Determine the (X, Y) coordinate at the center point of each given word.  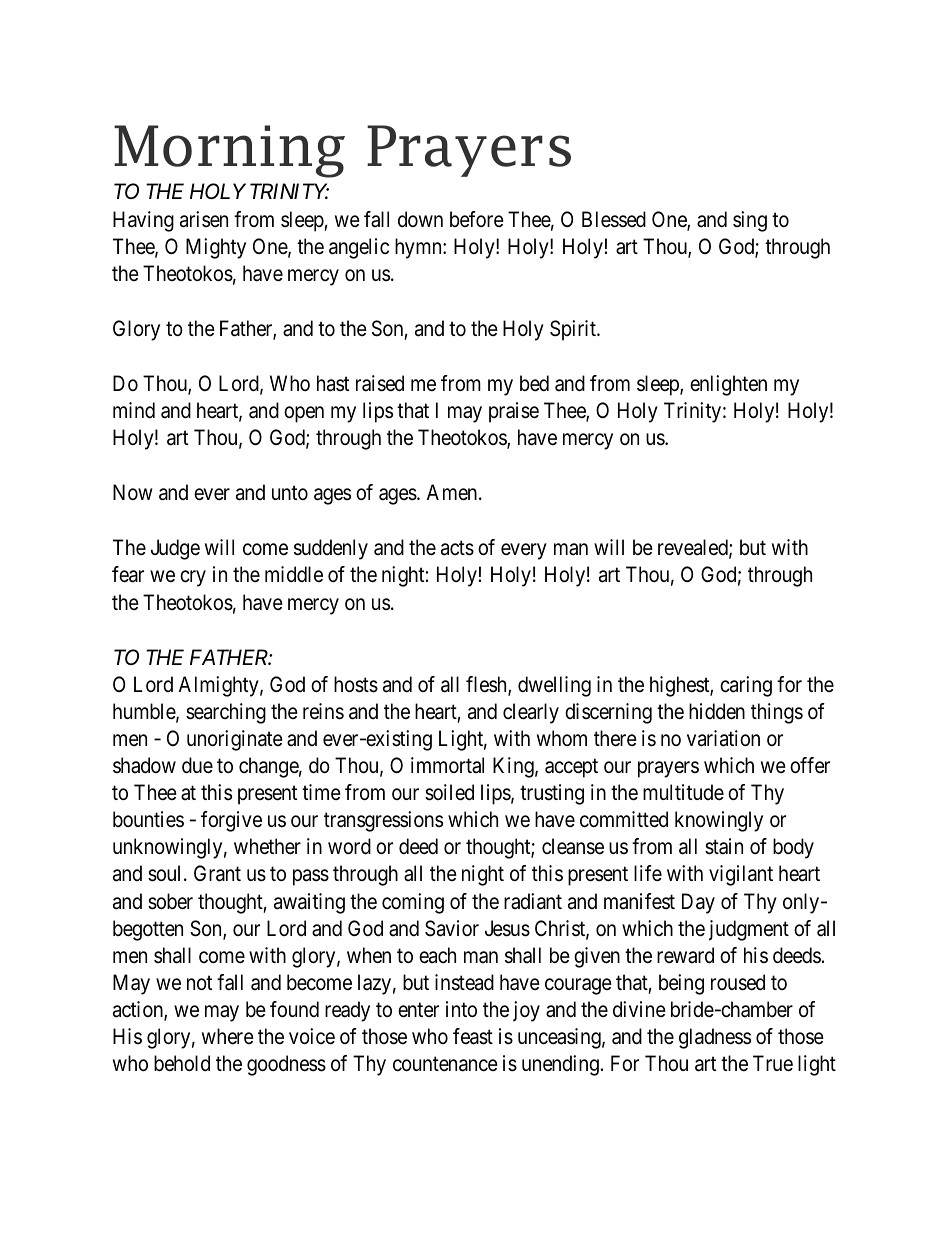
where (228, 1036)
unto (290, 493)
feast (473, 1036)
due (197, 765)
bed (534, 383)
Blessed (614, 219)
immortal (447, 765)
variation (723, 738)
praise (514, 412)
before (477, 219)
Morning (229, 151)
